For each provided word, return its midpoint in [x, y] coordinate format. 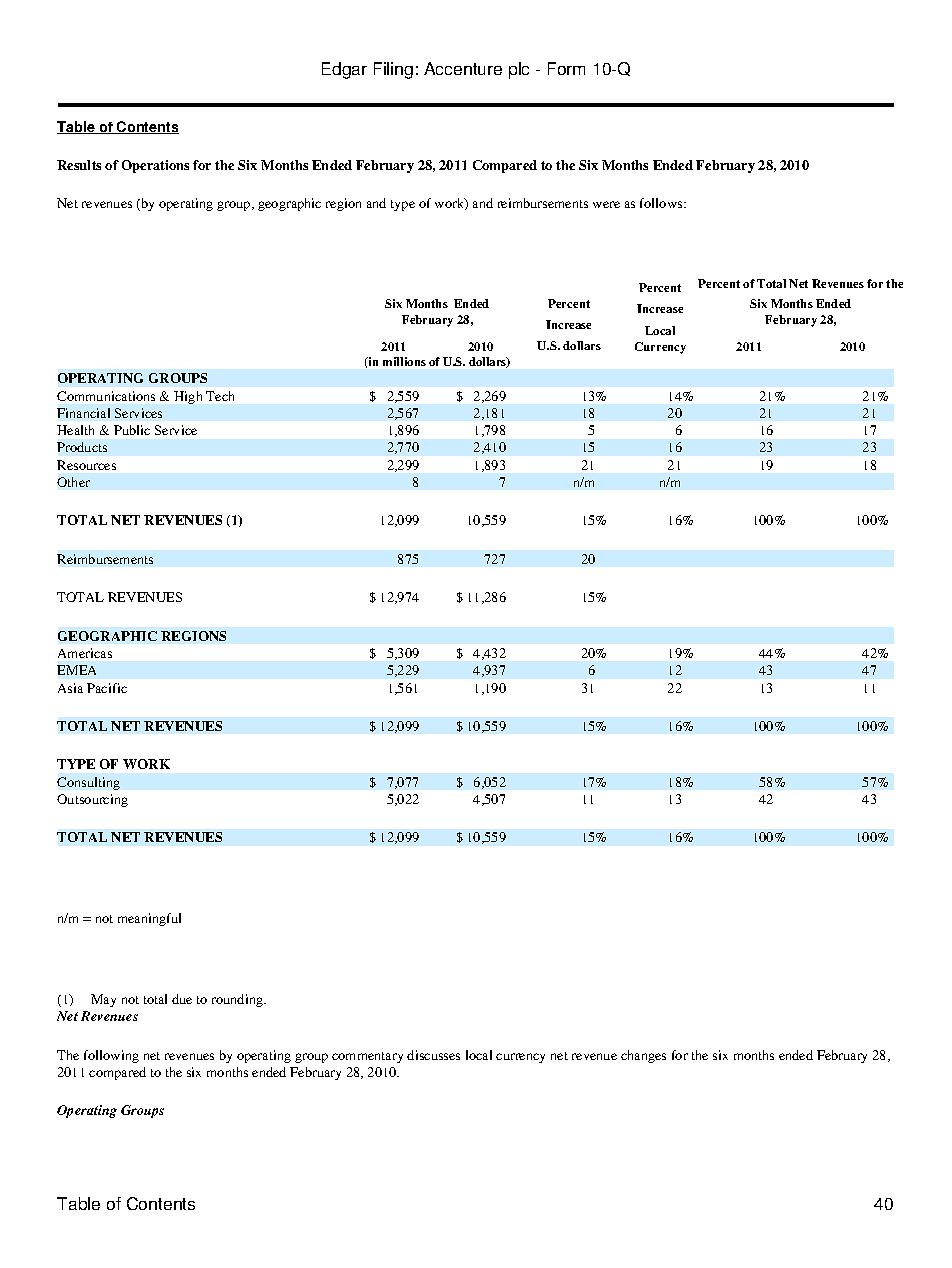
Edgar [344, 70]
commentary [367, 1057]
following [111, 1056]
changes [643, 1056]
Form [566, 68]
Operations [155, 166]
